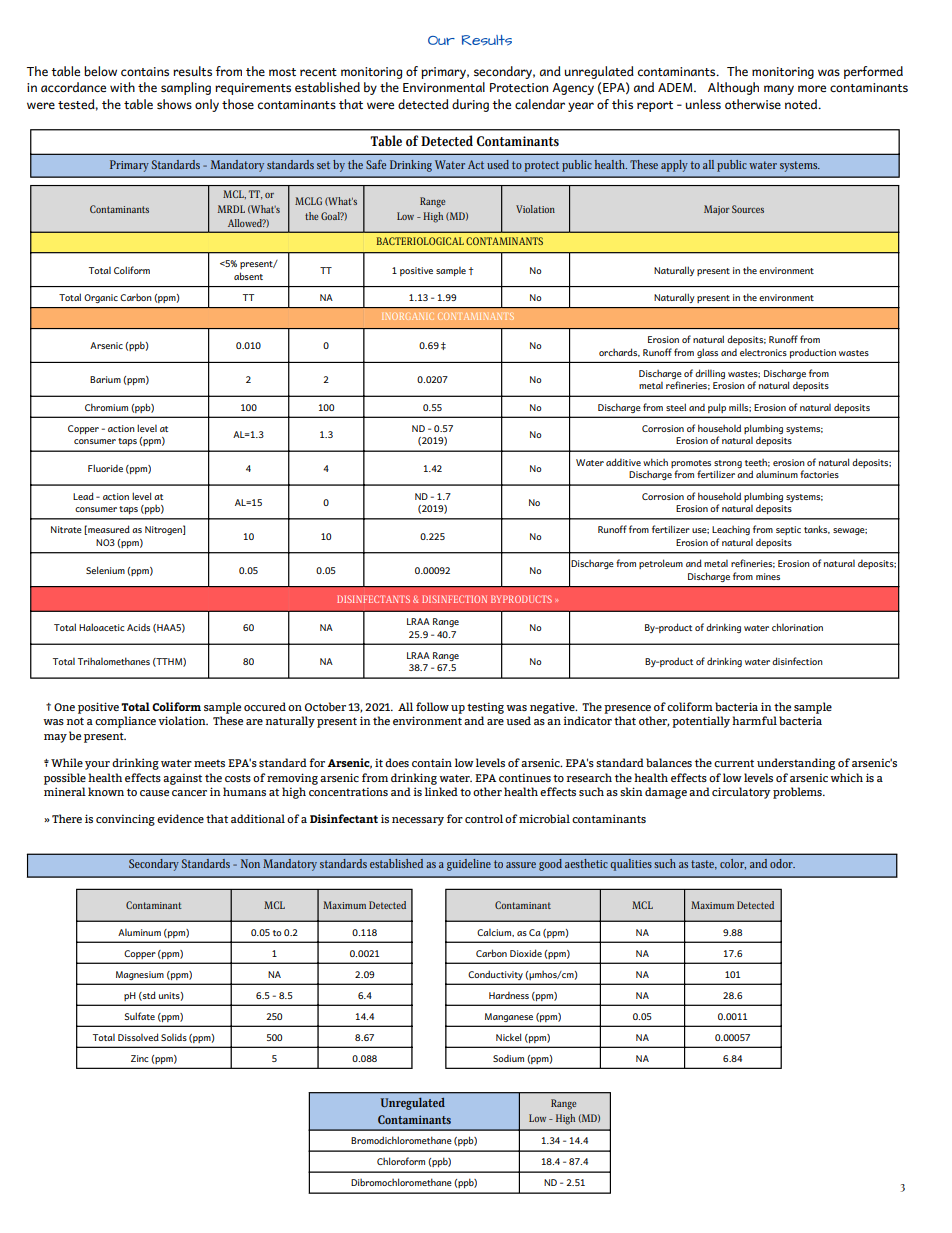 The image size is (952, 1233). I want to click on additive, so click(623, 462).
